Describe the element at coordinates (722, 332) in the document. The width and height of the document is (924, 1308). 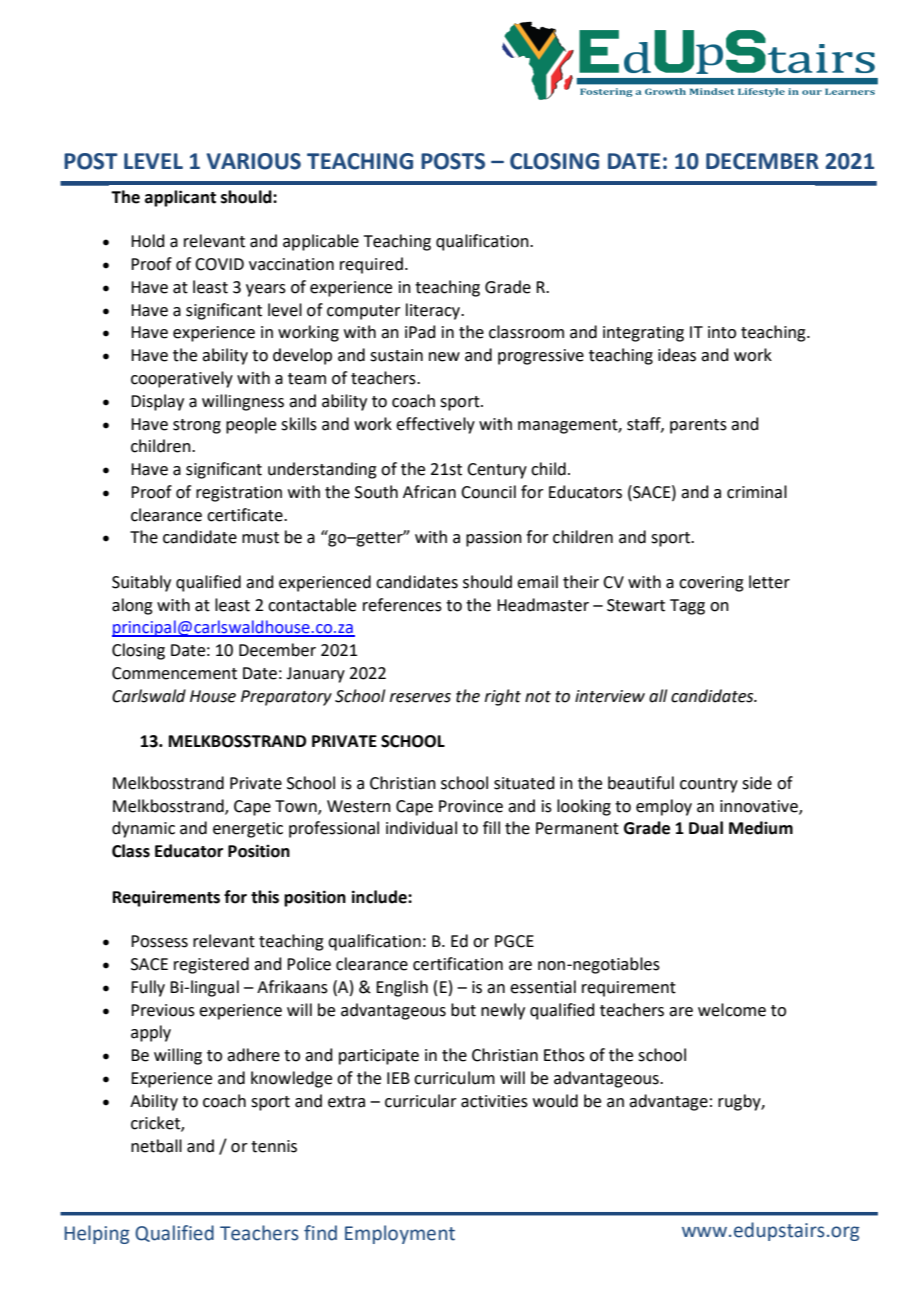
I see `into` at that location.
